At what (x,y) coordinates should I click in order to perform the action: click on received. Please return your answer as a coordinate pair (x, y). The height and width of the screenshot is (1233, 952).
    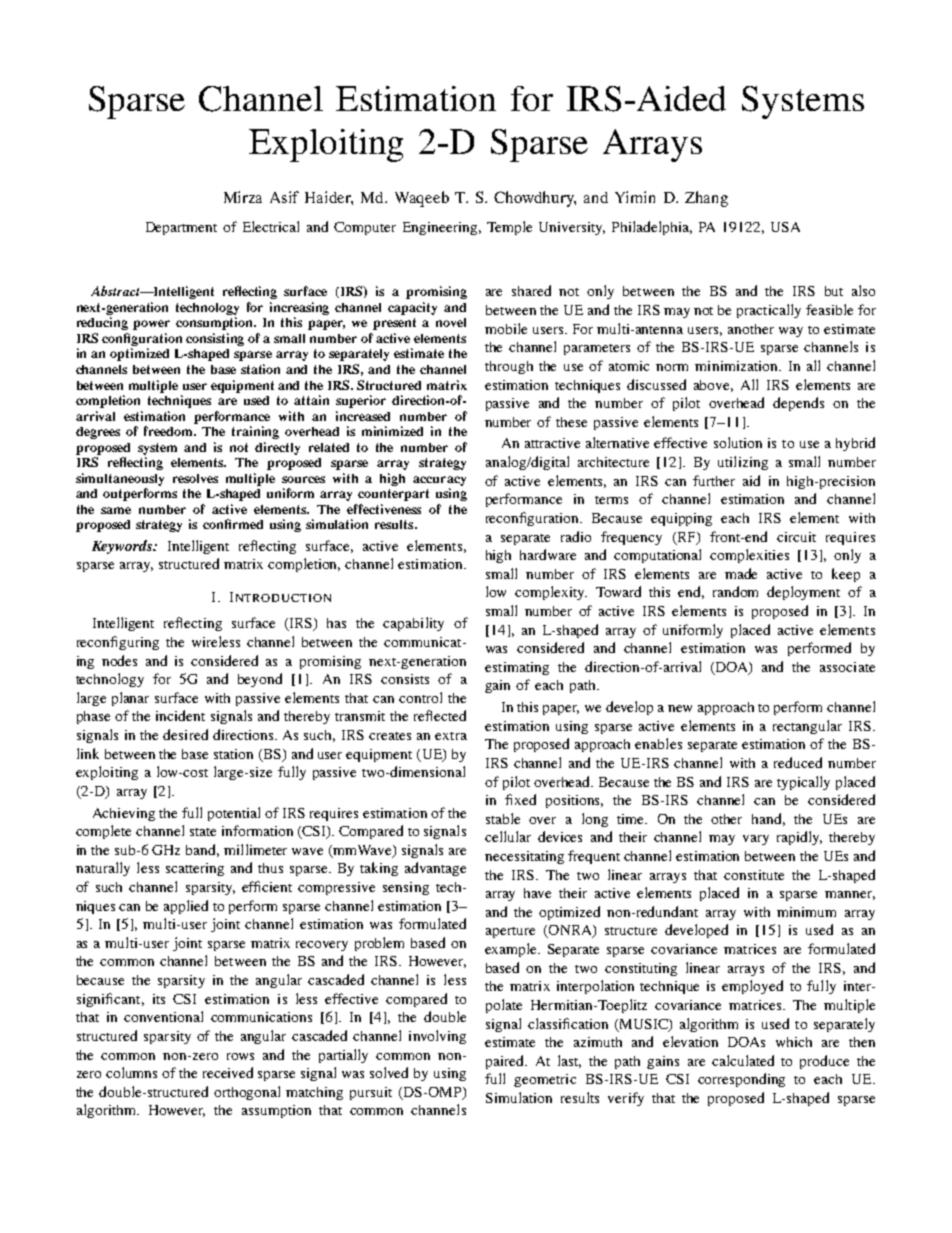
    Looking at the image, I should click on (228, 1072).
